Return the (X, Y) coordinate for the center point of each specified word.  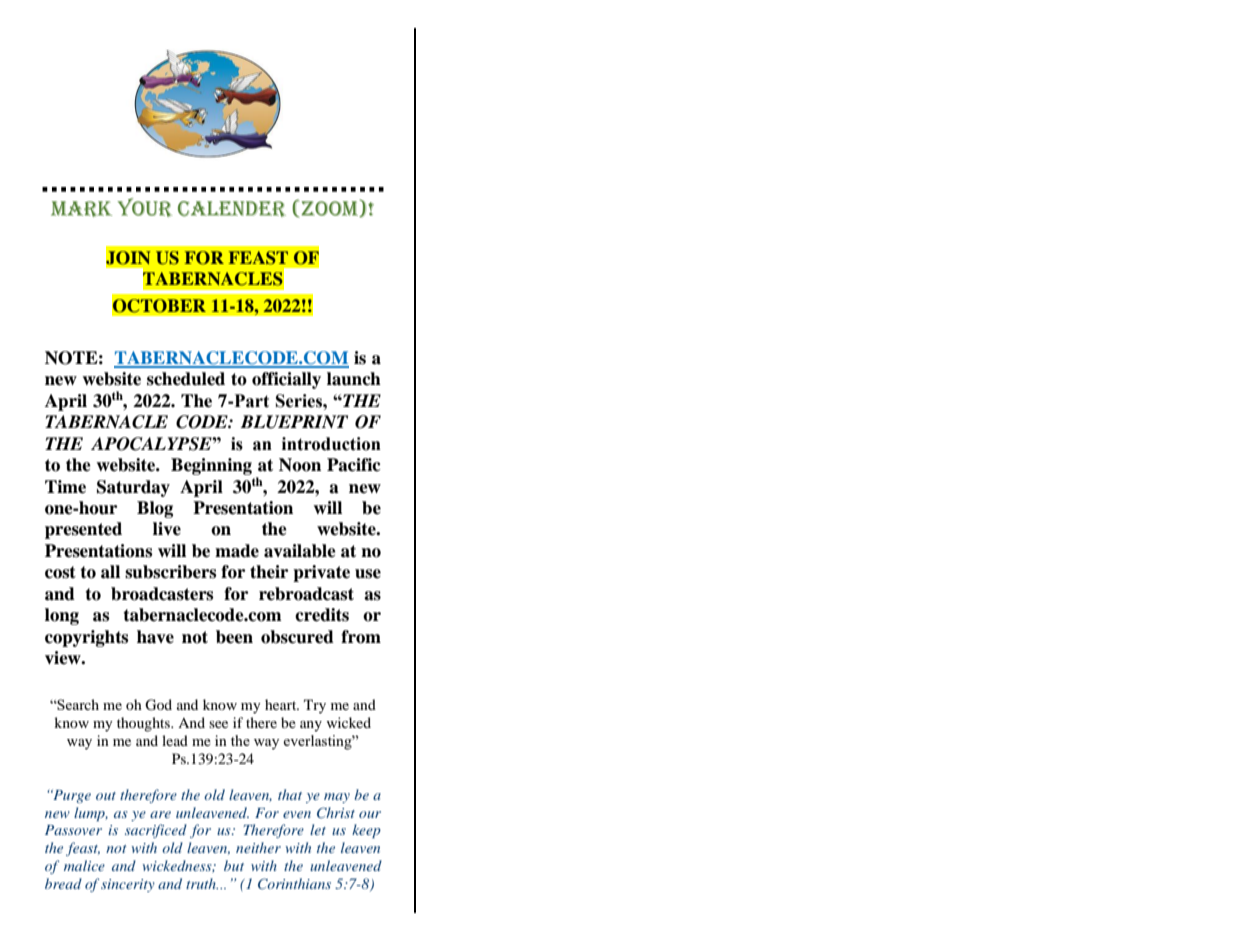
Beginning (211, 466)
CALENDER (232, 209)
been (234, 637)
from (361, 637)
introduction (331, 444)
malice (84, 865)
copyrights (86, 638)
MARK (81, 209)
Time (65, 487)
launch (354, 379)
